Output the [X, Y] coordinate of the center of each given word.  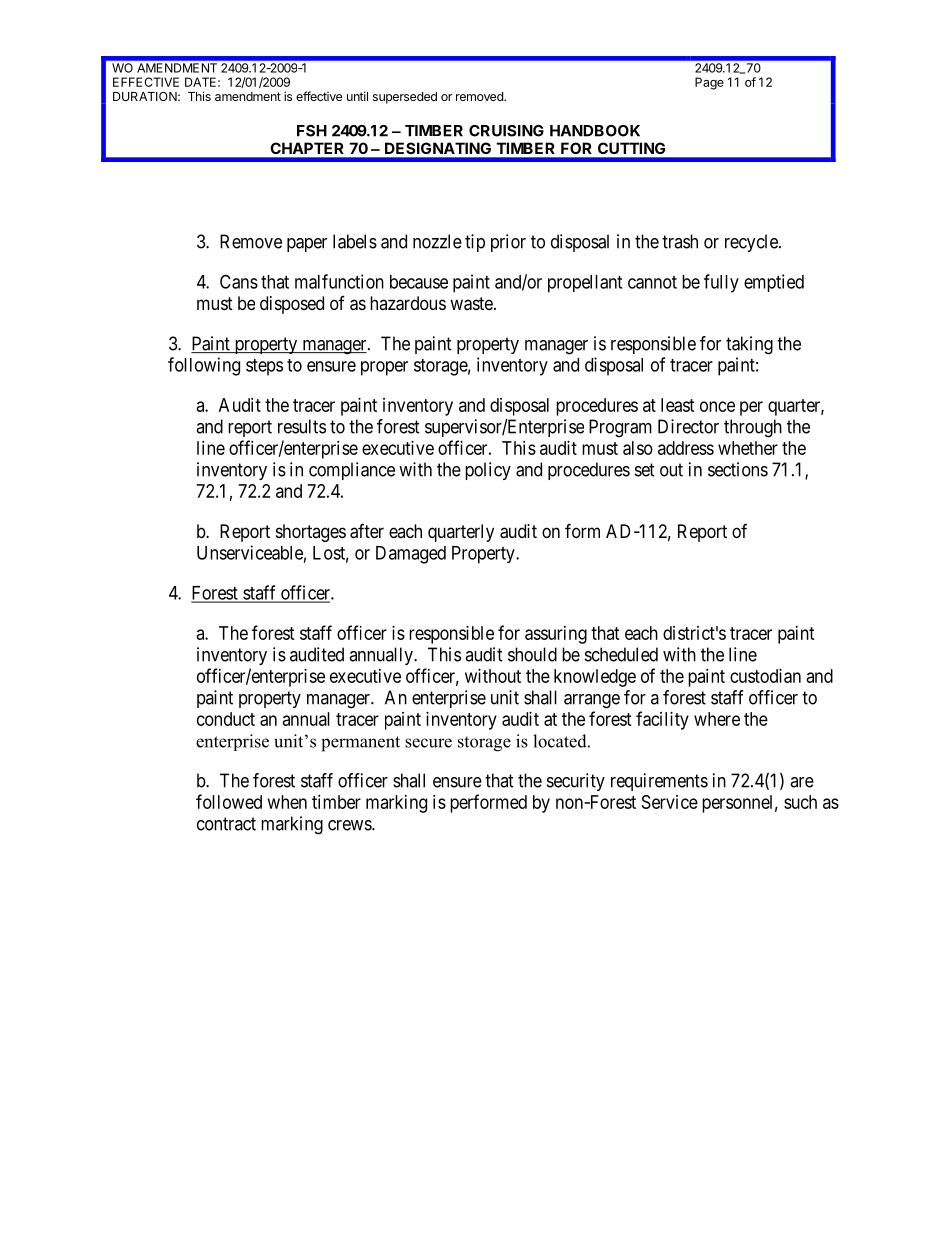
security [576, 782]
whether [748, 448]
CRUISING [506, 131]
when [287, 802]
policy [488, 471]
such [800, 802]
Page [709, 83]
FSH [312, 131]
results [302, 426]
